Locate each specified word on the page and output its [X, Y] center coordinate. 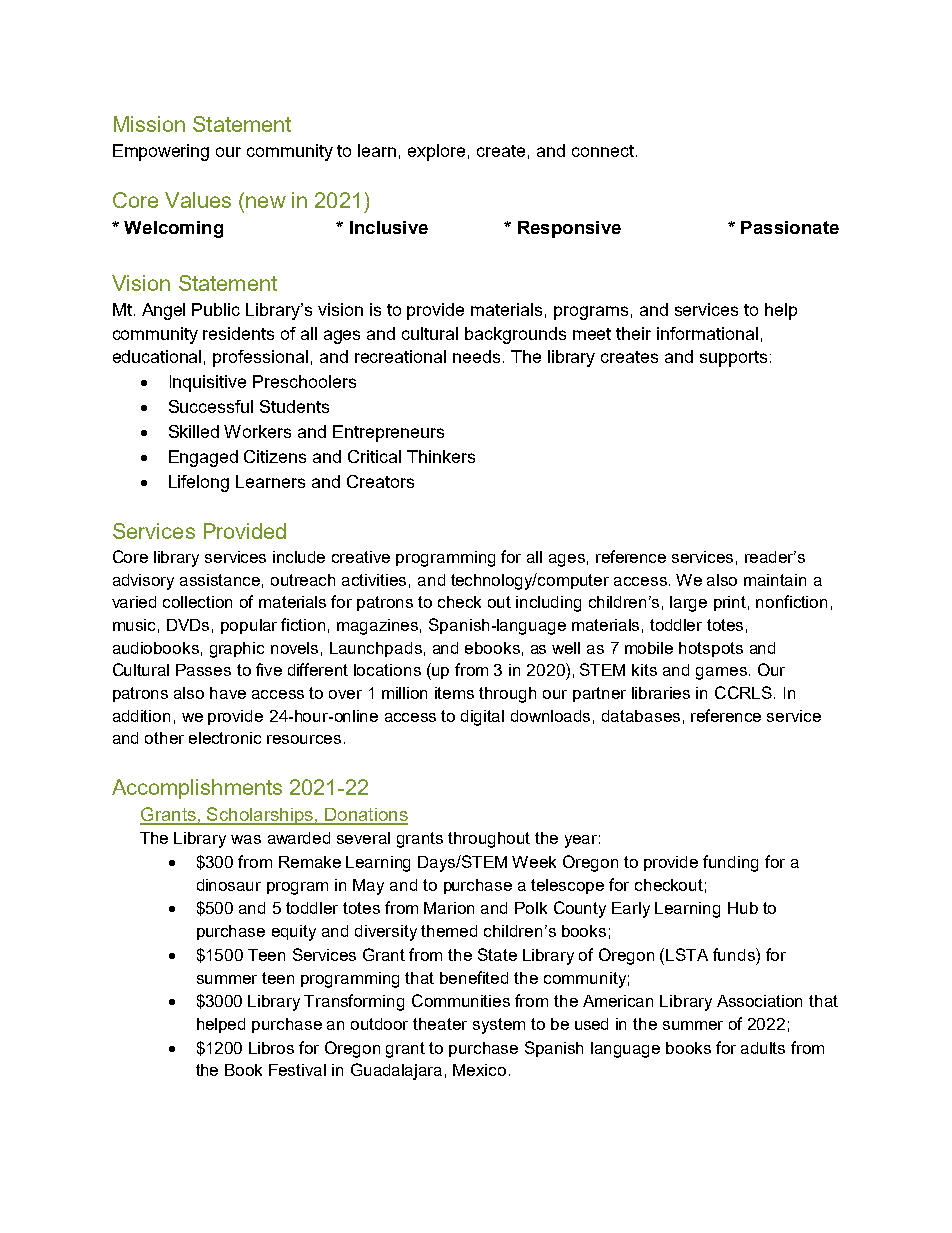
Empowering [161, 152]
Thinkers [441, 456]
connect [603, 151]
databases [641, 716]
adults [763, 1048]
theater [440, 1024]
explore [436, 152]
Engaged [203, 458]
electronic [225, 738]
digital [482, 718]
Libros [271, 1048]
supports [733, 359]
